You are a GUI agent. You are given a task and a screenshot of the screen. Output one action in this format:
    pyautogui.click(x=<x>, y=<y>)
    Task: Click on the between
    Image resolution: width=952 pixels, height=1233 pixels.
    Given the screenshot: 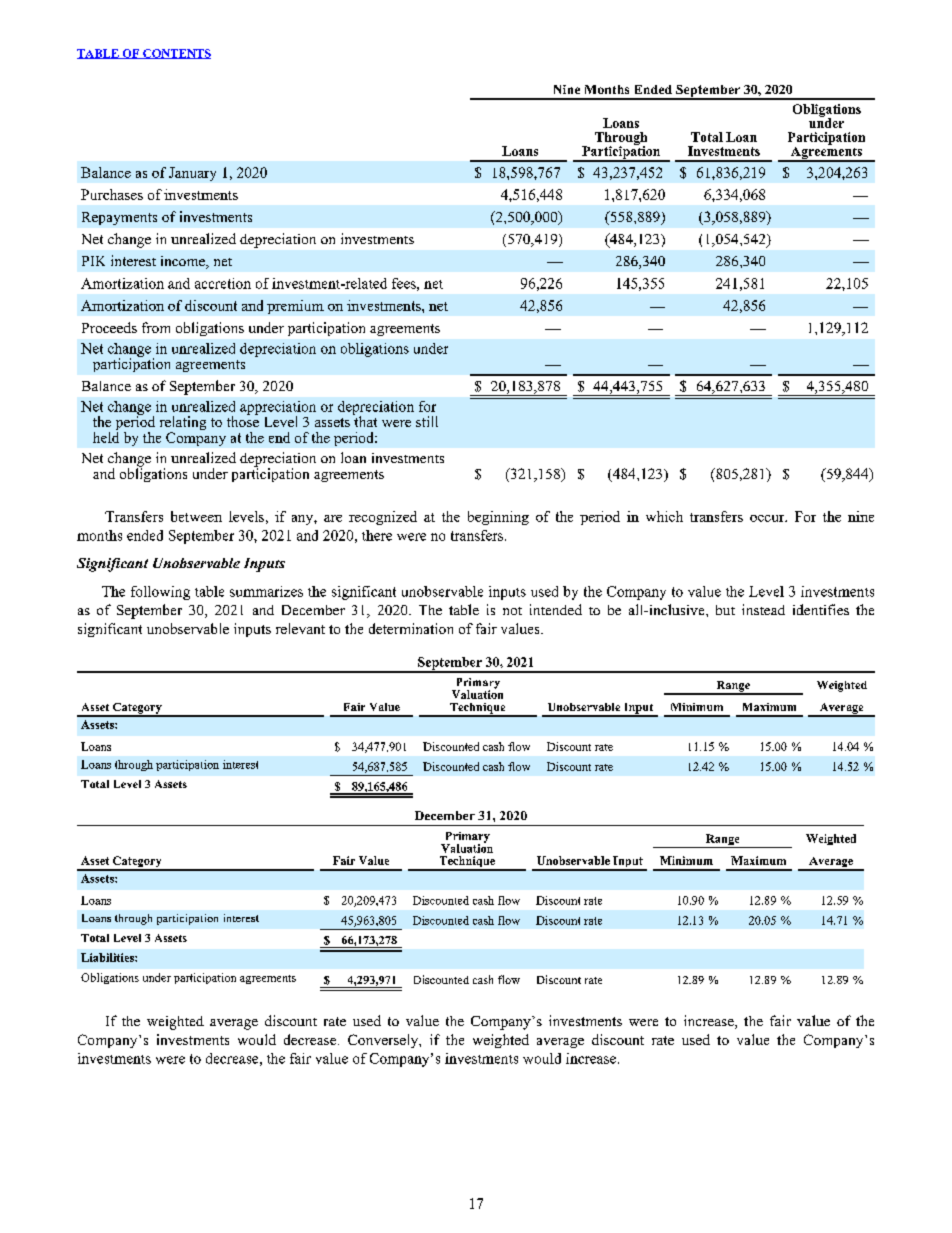 What is the action you would take?
    pyautogui.click(x=196, y=516)
